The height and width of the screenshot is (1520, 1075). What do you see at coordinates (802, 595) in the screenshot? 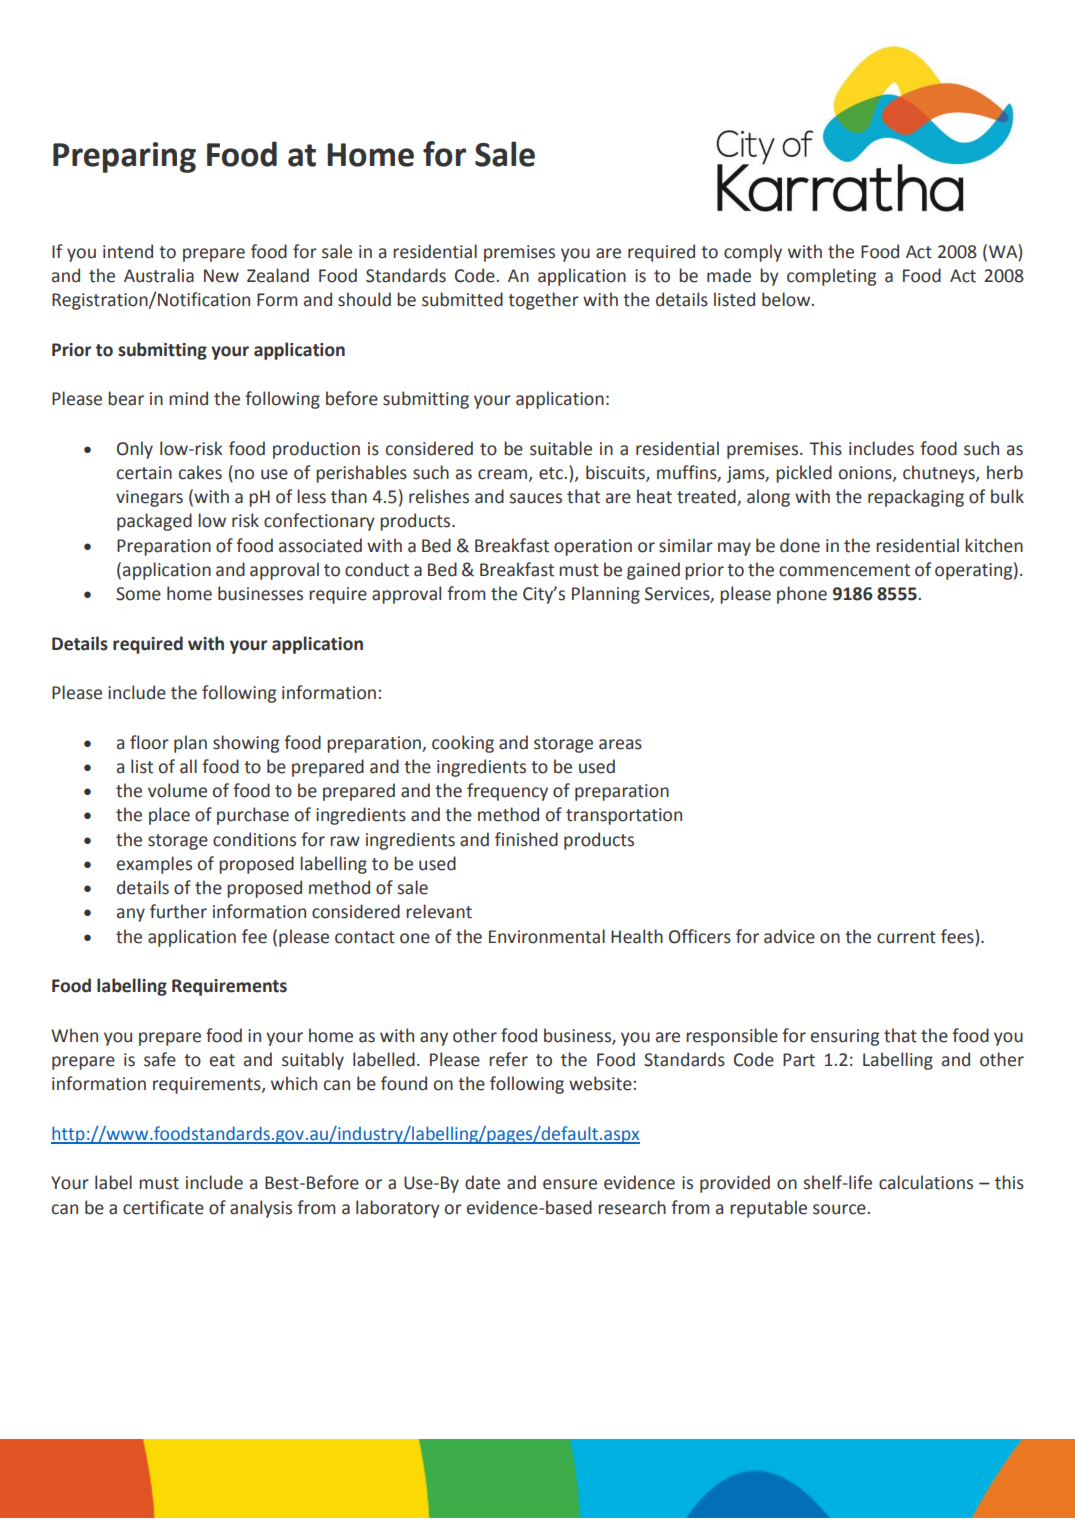
I see `phone` at bounding box center [802, 595].
